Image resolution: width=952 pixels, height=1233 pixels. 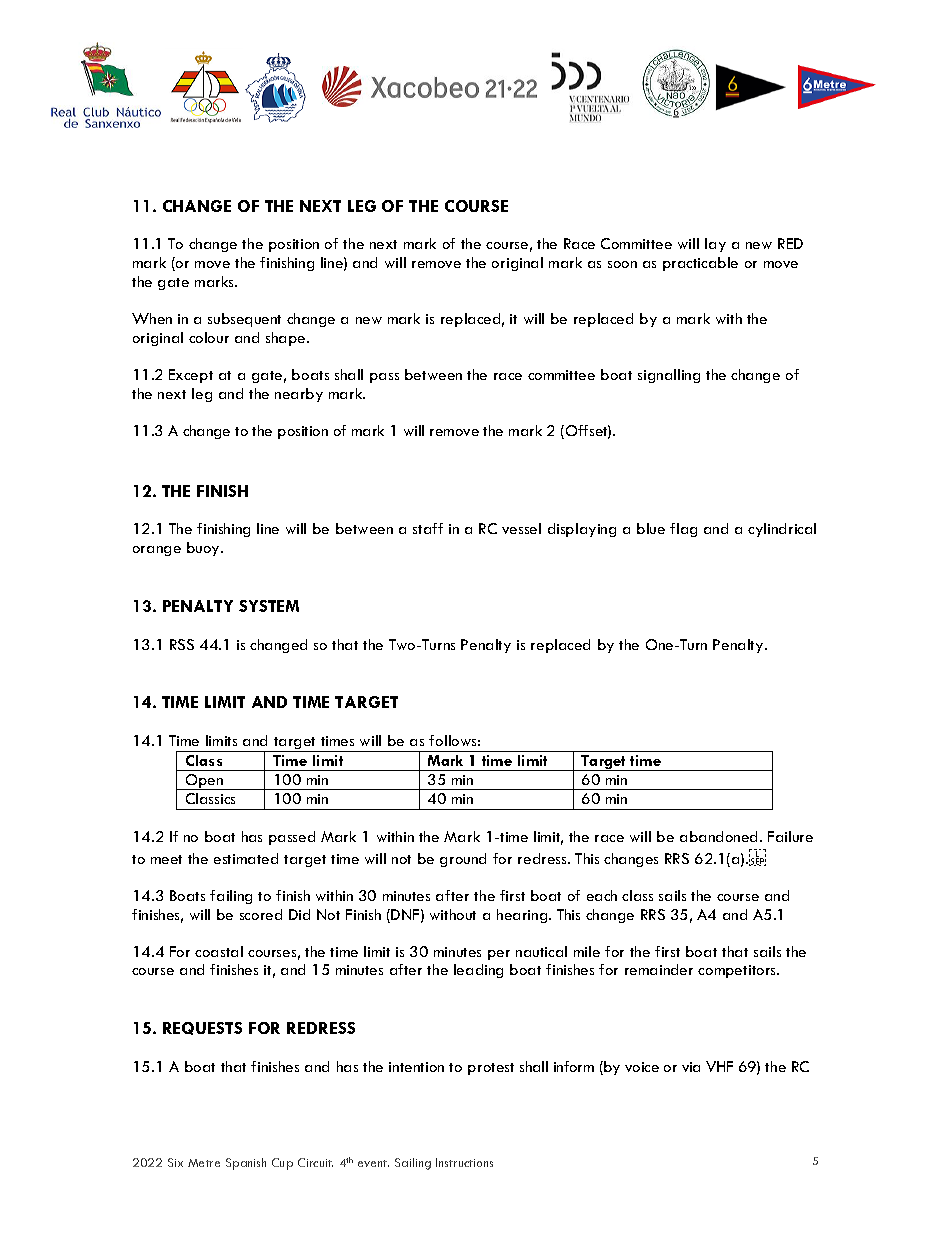 What do you see at coordinates (244, 320) in the image?
I see `subsequent` at bounding box center [244, 320].
